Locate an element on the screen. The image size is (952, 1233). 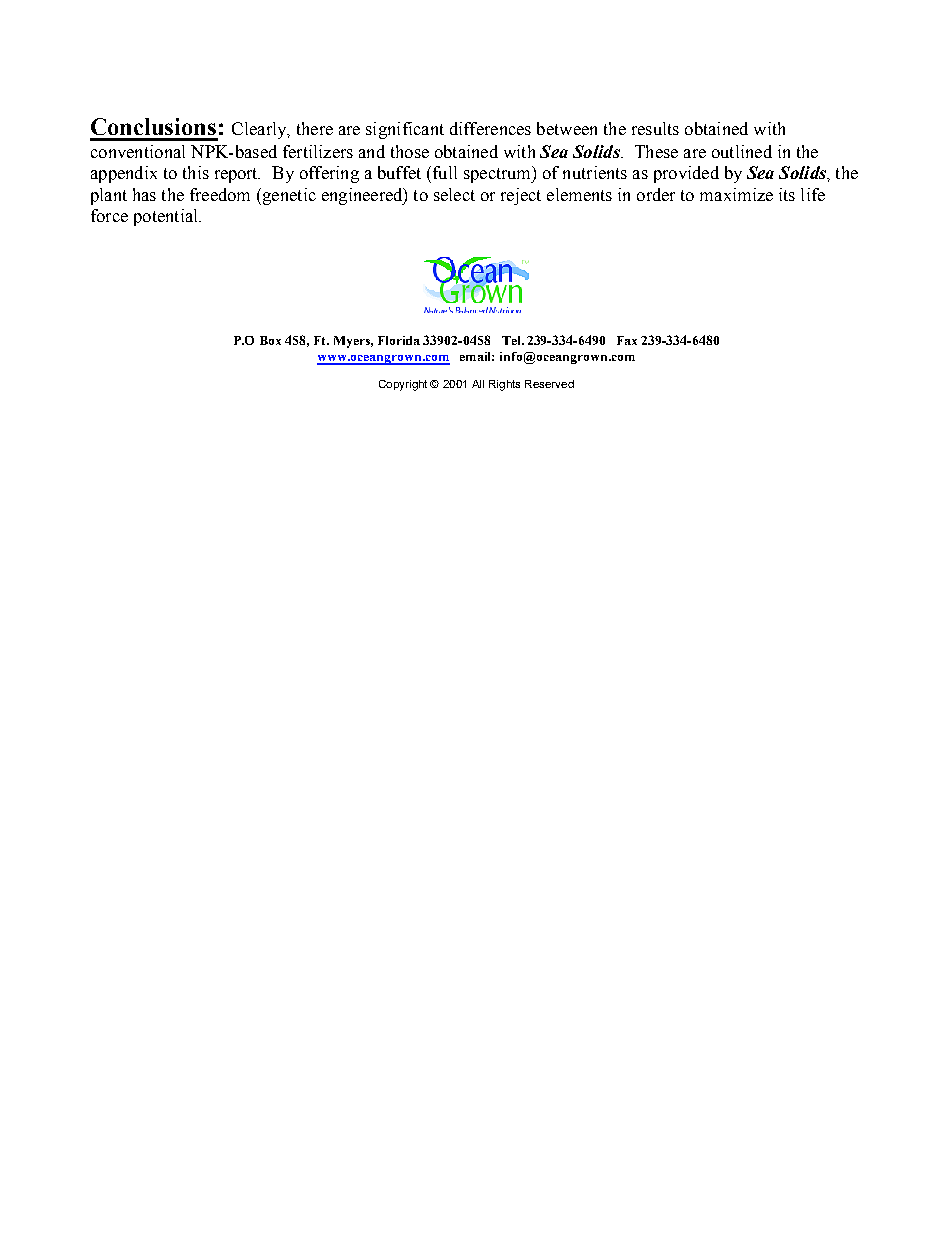
select is located at coordinates (454, 194).
